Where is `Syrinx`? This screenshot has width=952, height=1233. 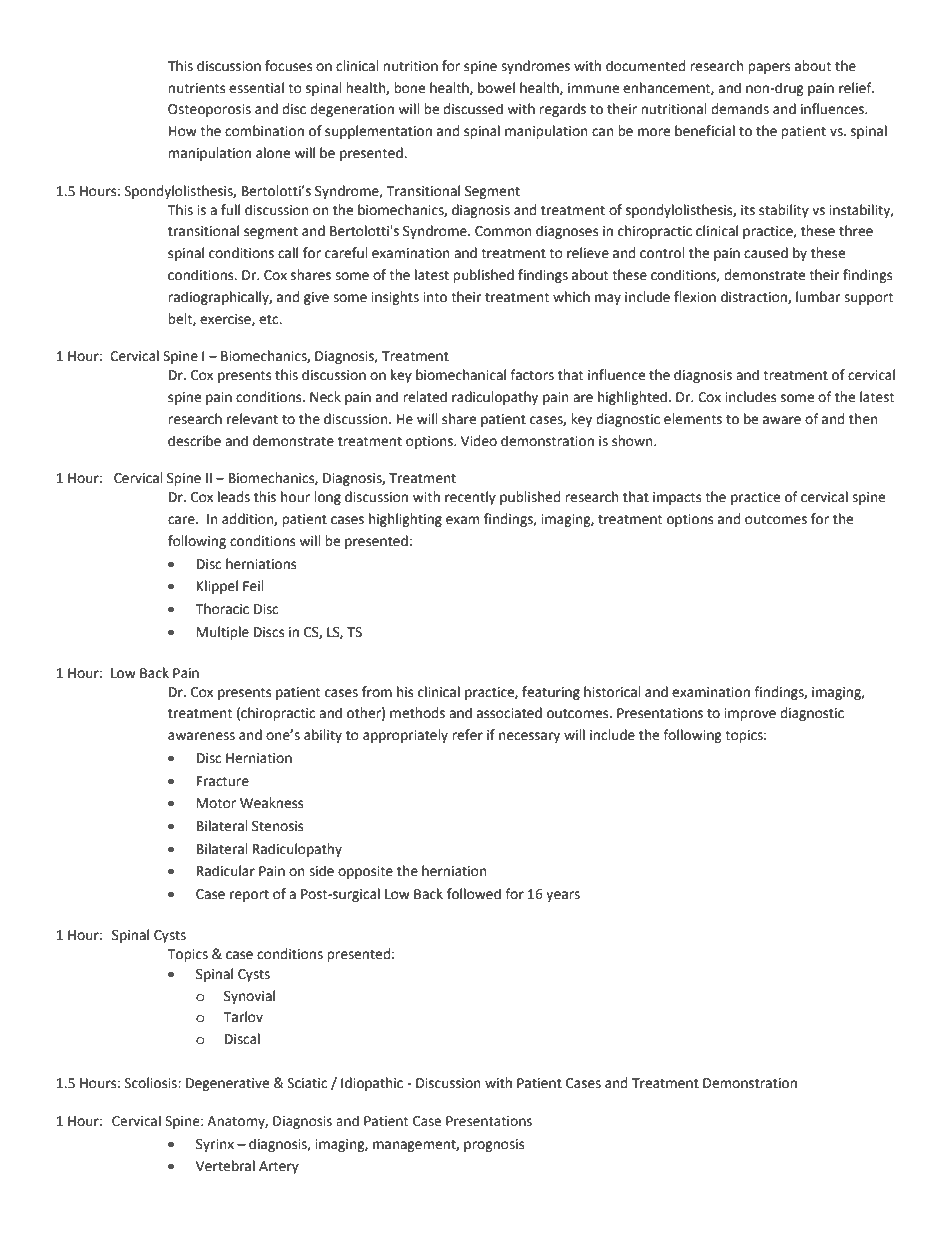
Syrinx is located at coordinates (215, 1145).
